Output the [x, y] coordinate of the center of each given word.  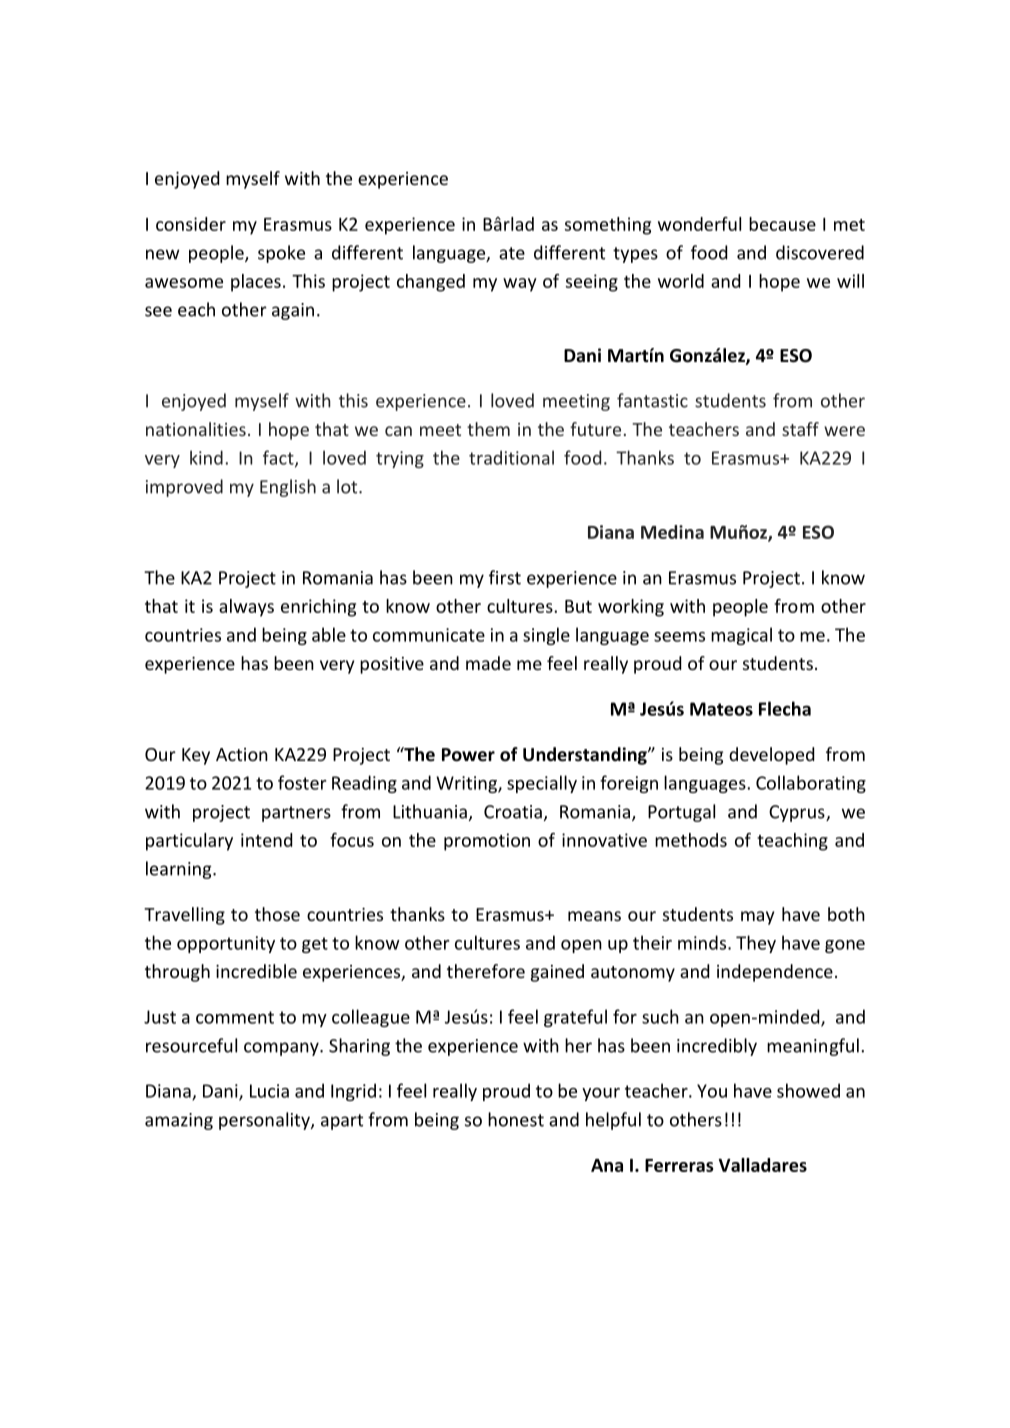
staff [800, 429]
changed [431, 283]
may [757, 918]
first [505, 577]
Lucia [269, 1091]
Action [242, 754]
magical [741, 636]
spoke [281, 254]
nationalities [196, 429]
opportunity [226, 944]
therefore [486, 971]
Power [468, 755]
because [782, 224]
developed [771, 756]
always [246, 608]
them [488, 429]
